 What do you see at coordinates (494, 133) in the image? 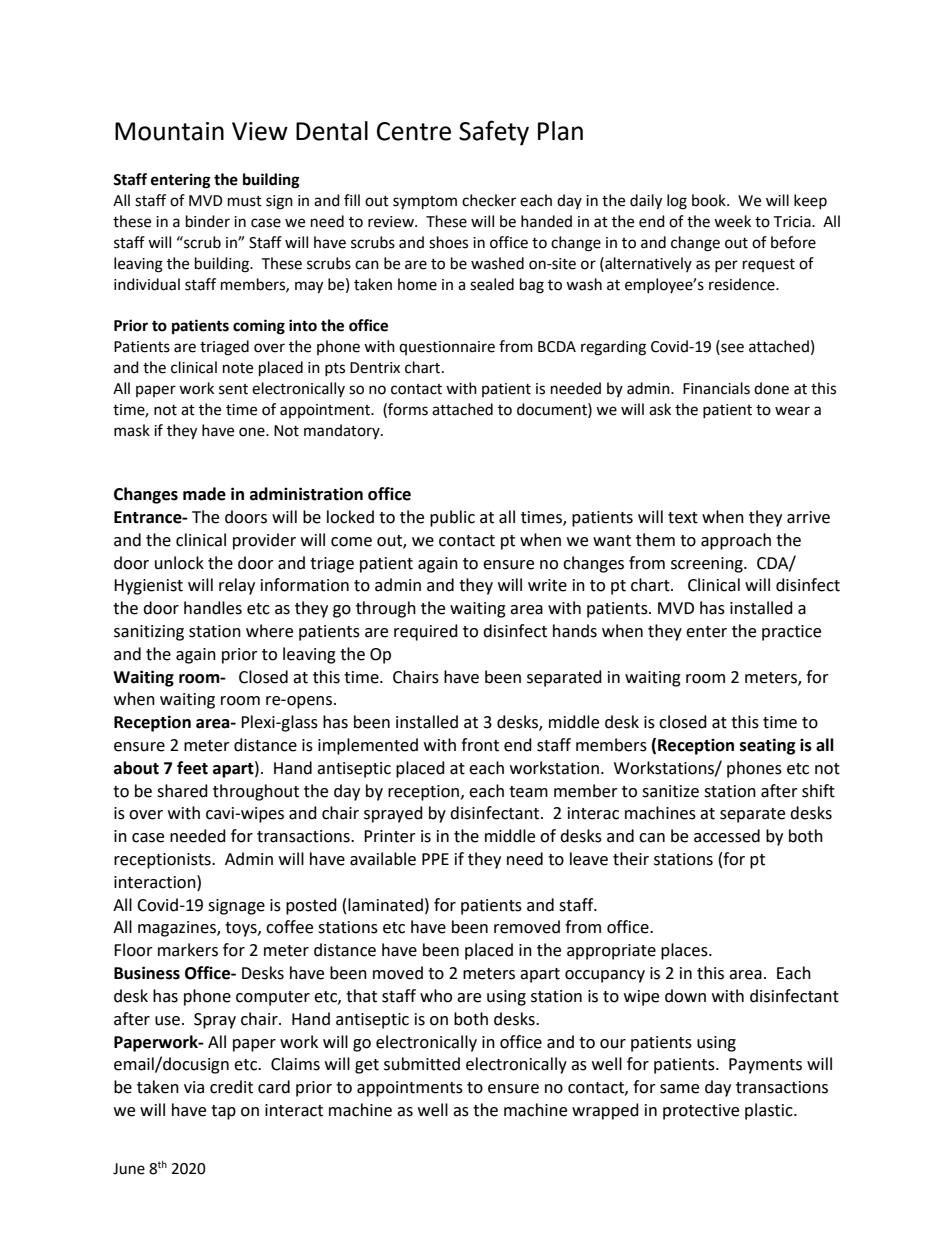
I see `Safety` at bounding box center [494, 133].
